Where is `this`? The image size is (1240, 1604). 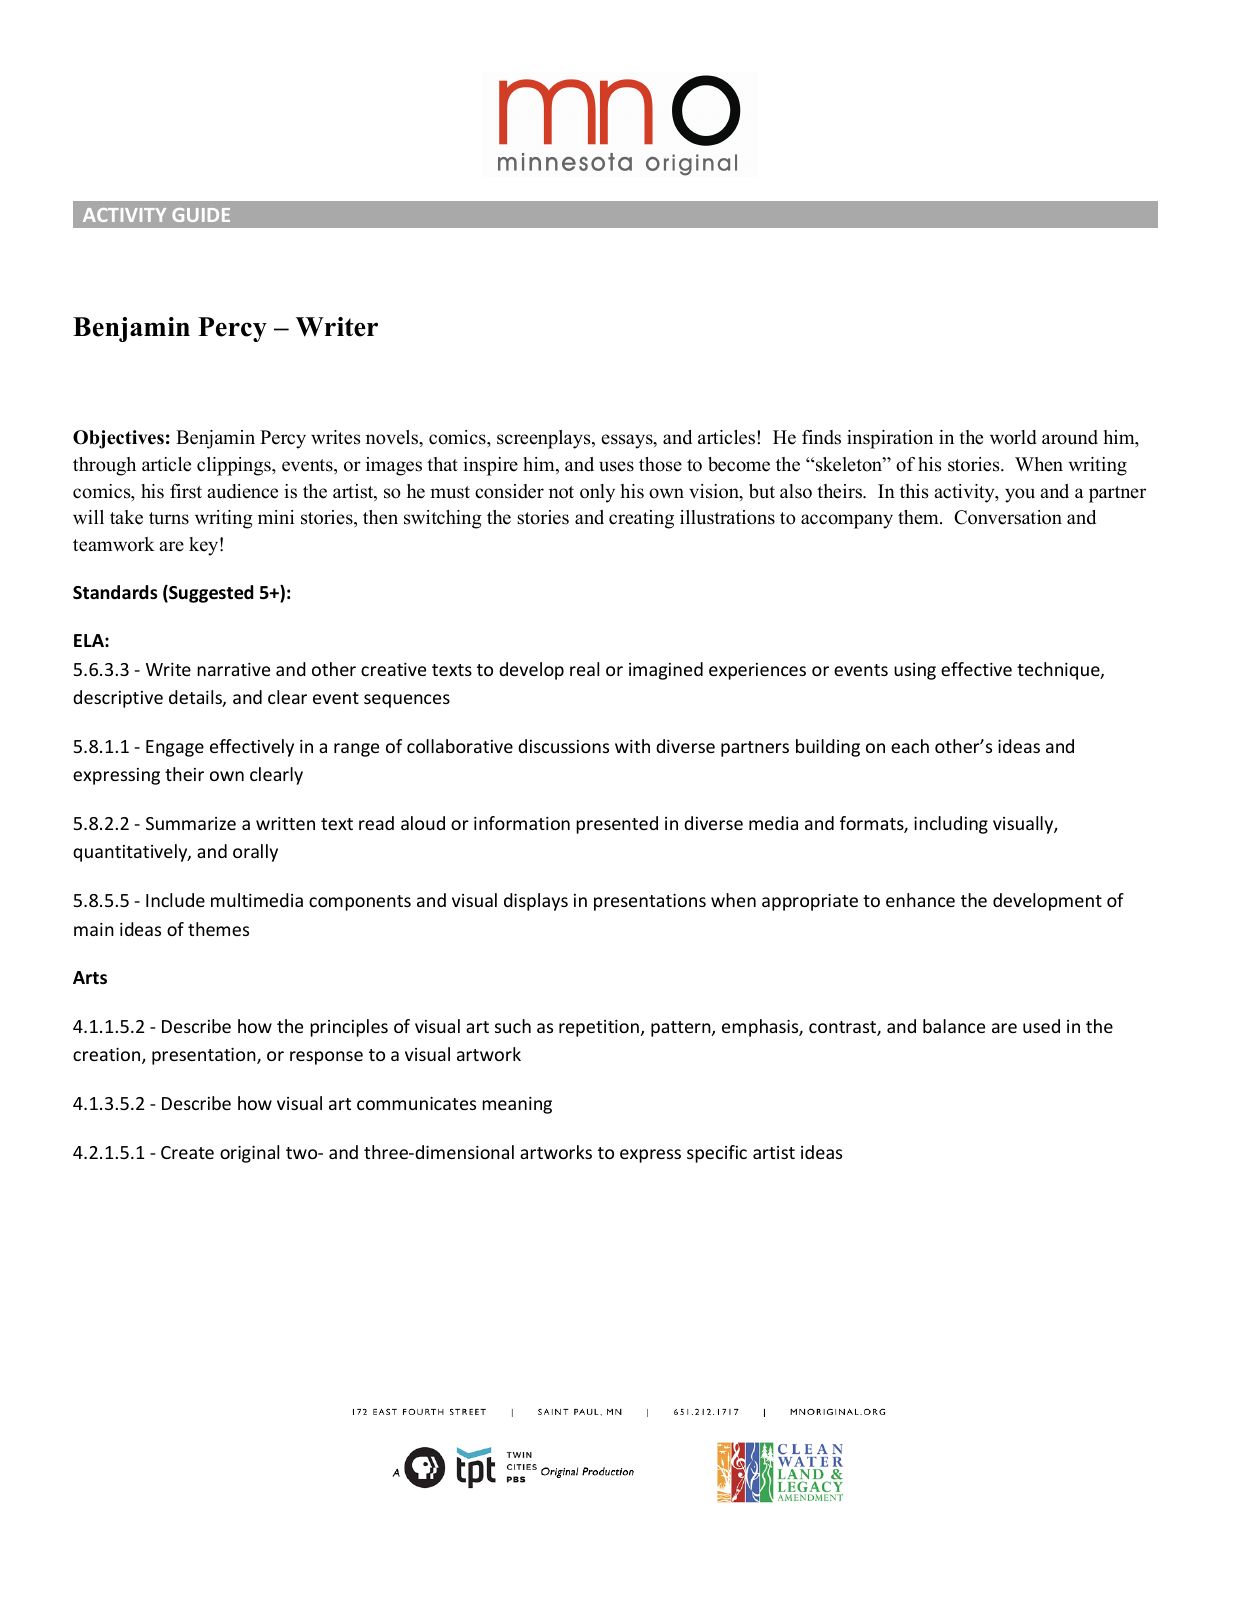 this is located at coordinates (914, 491).
